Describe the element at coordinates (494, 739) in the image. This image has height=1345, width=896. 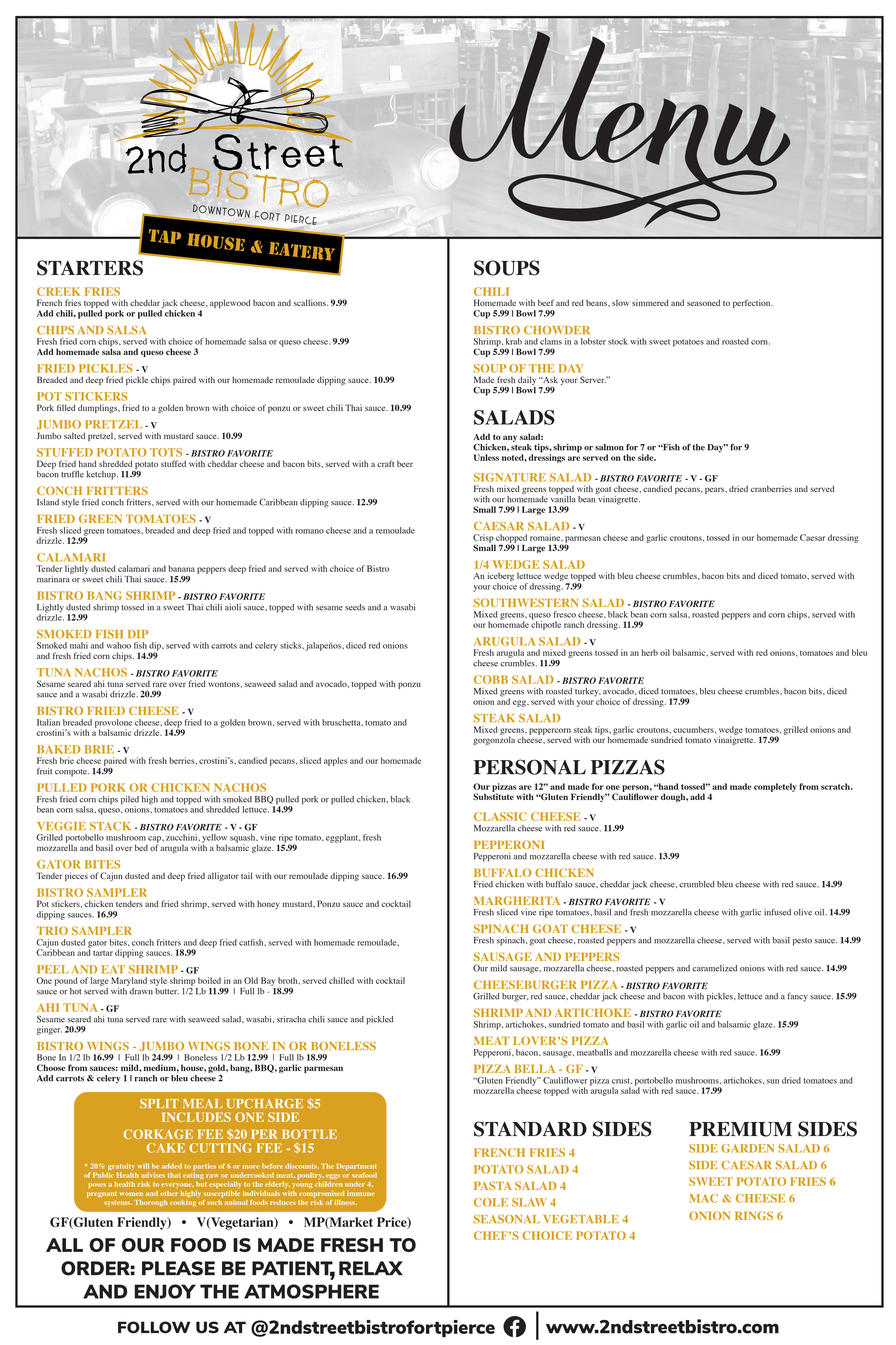
I see `gorgonzola` at that location.
